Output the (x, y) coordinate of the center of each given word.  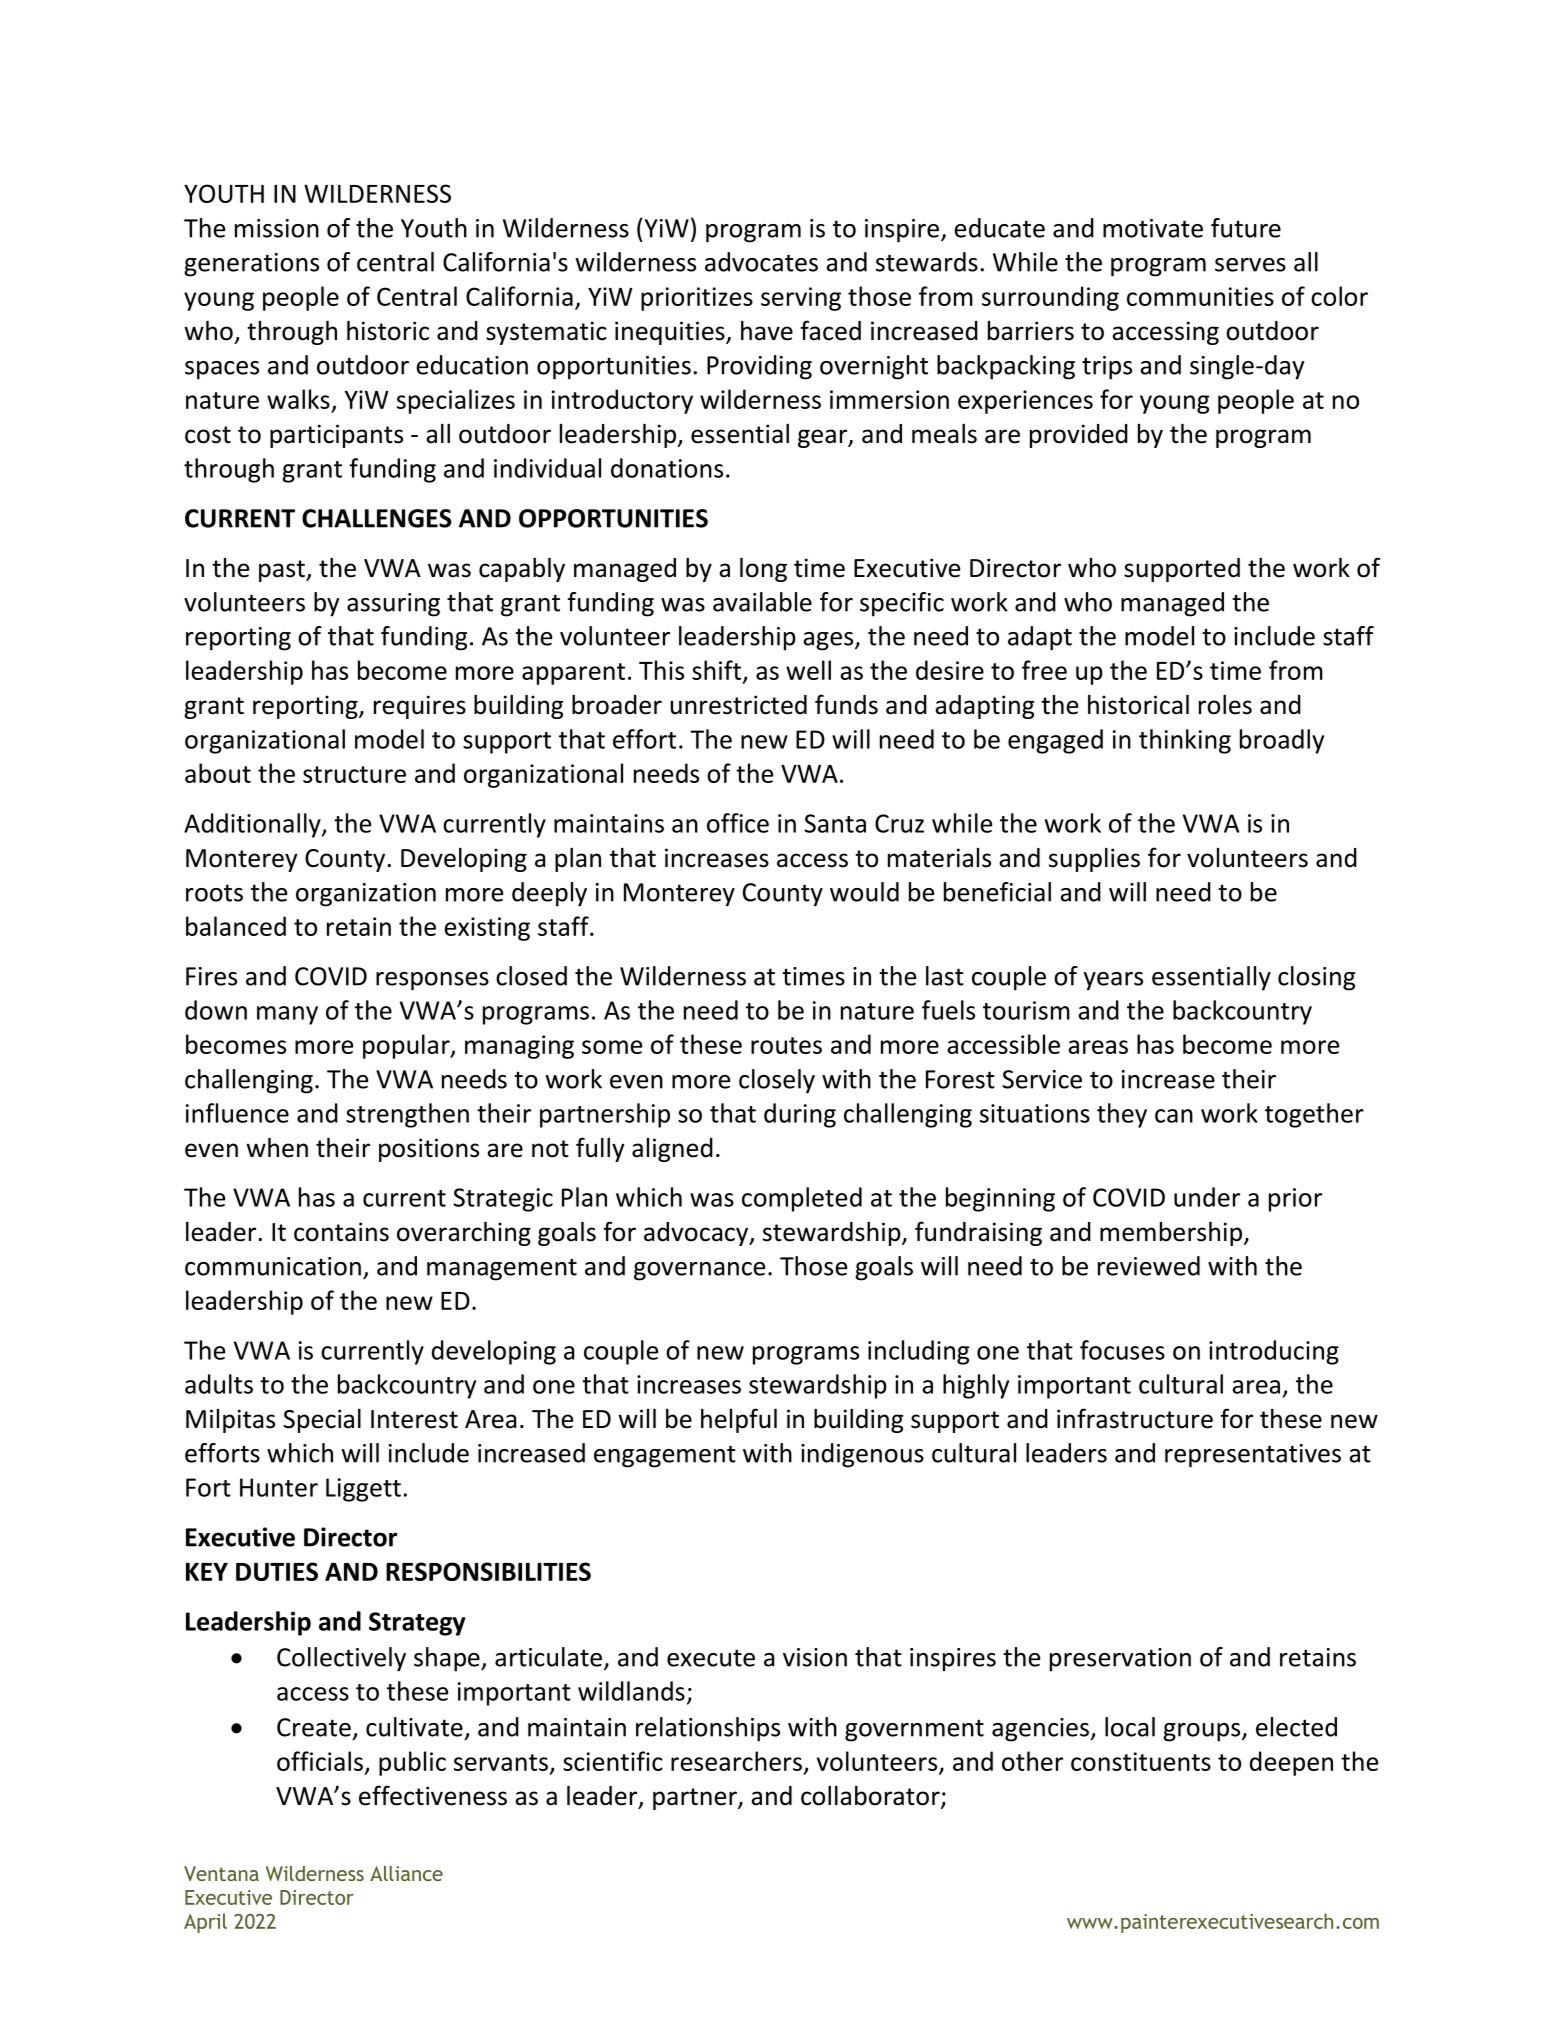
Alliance (406, 1873)
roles (1225, 705)
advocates (761, 262)
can (1174, 1116)
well (808, 670)
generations (251, 265)
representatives (1253, 1456)
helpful (739, 1420)
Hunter (279, 1487)
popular (407, 1046)
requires (420, 707)
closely (777, 1081)
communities (1200, 296)
